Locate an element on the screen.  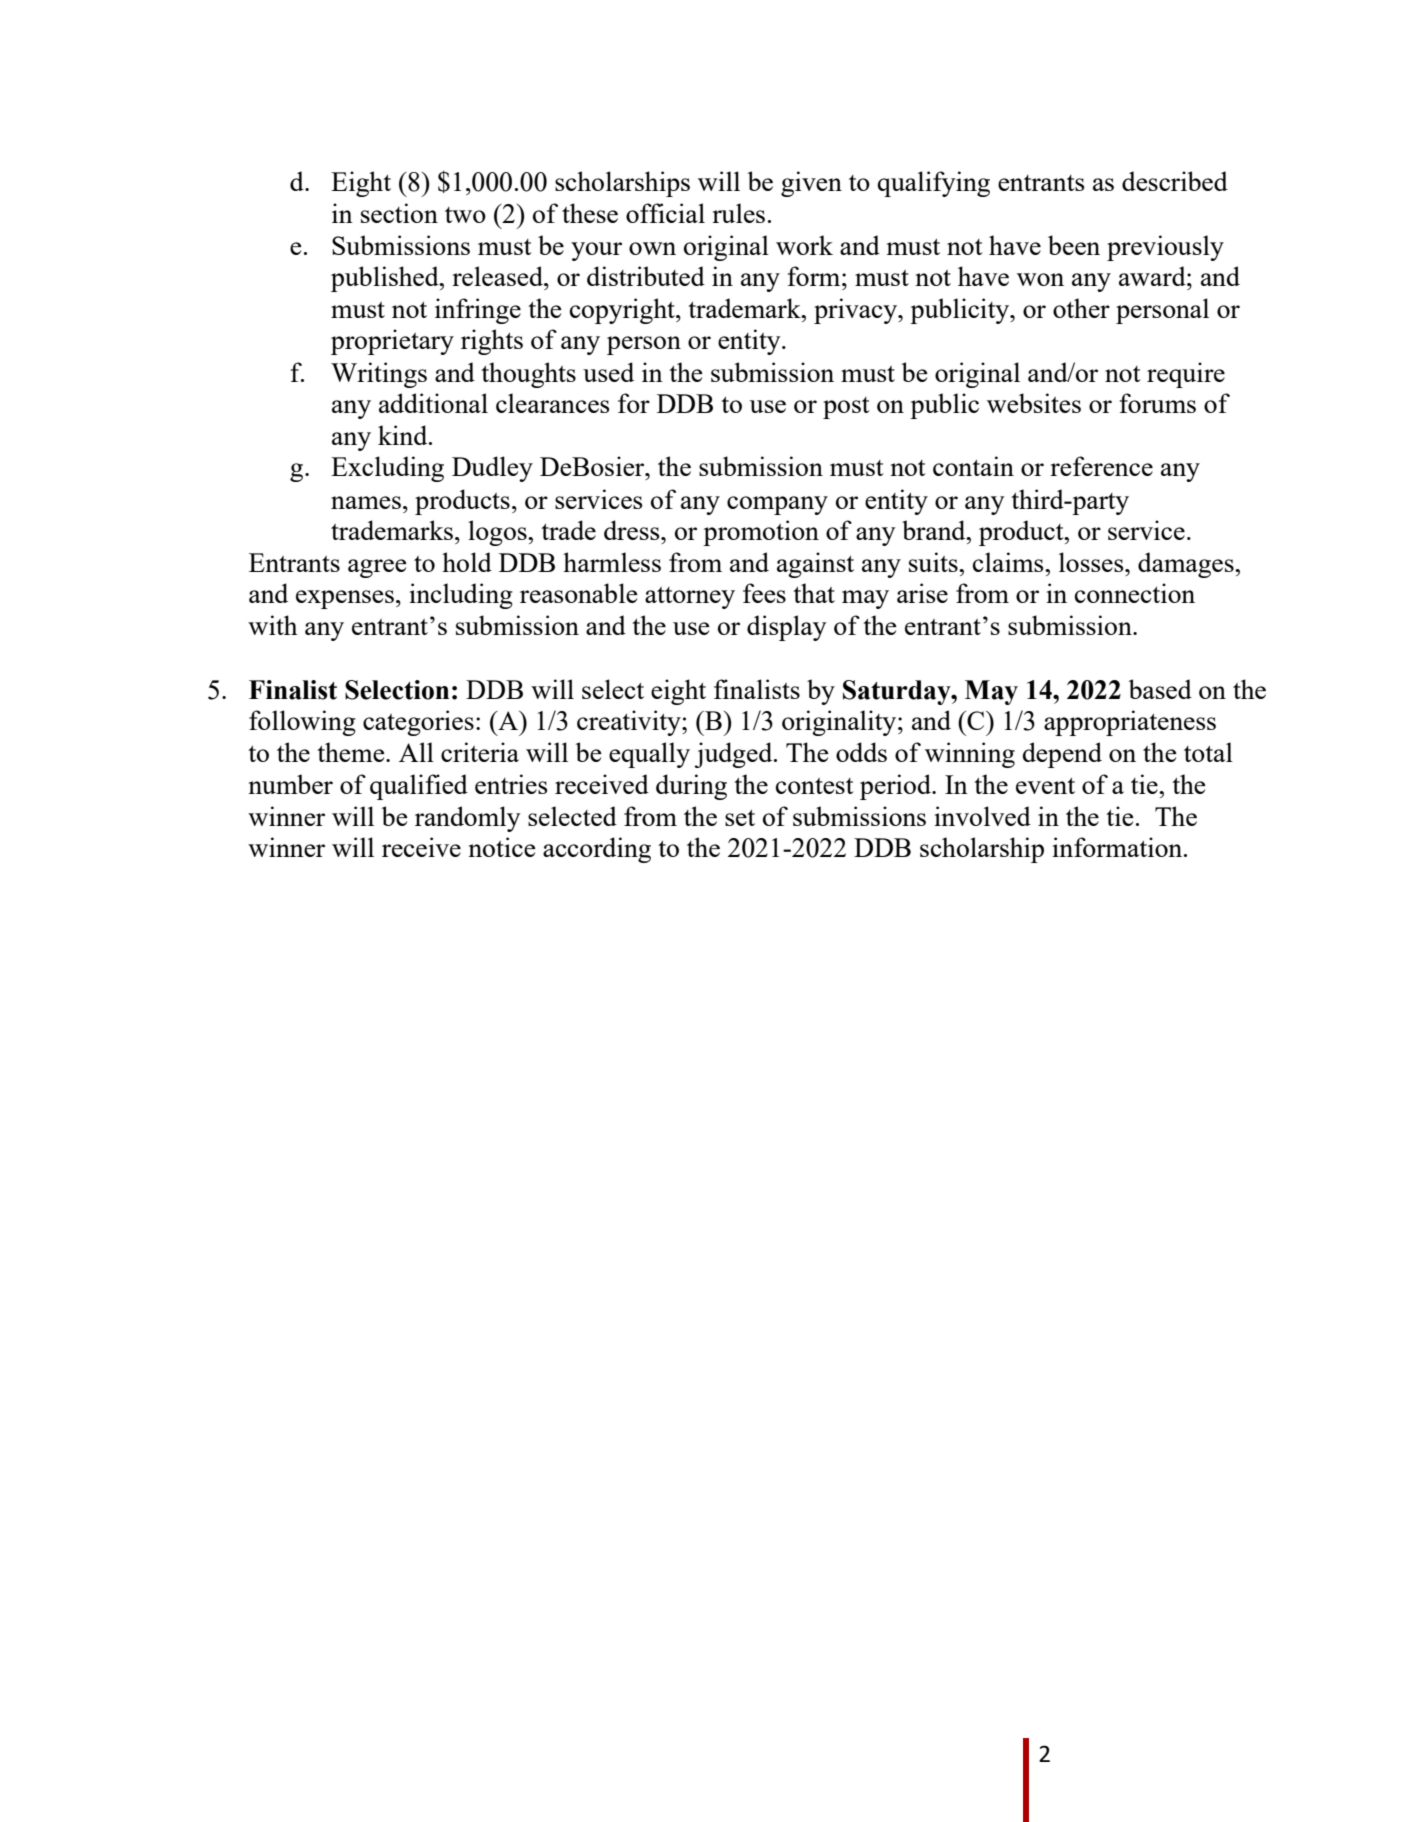
fees is located at coordinates (764, 593).
